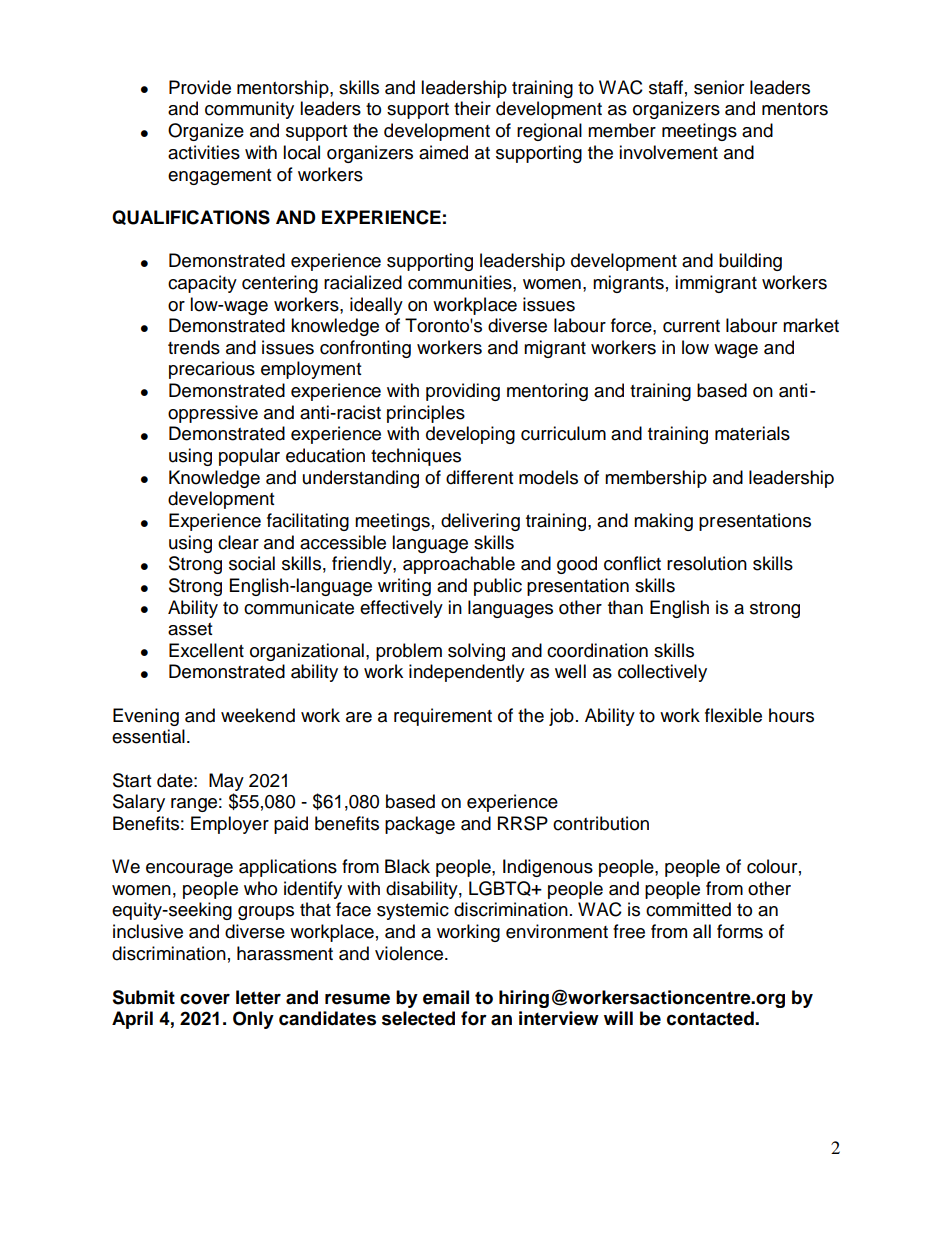 The width and height of the screenshot is (952, 1233). I want to click on their, so click(472, 108).
